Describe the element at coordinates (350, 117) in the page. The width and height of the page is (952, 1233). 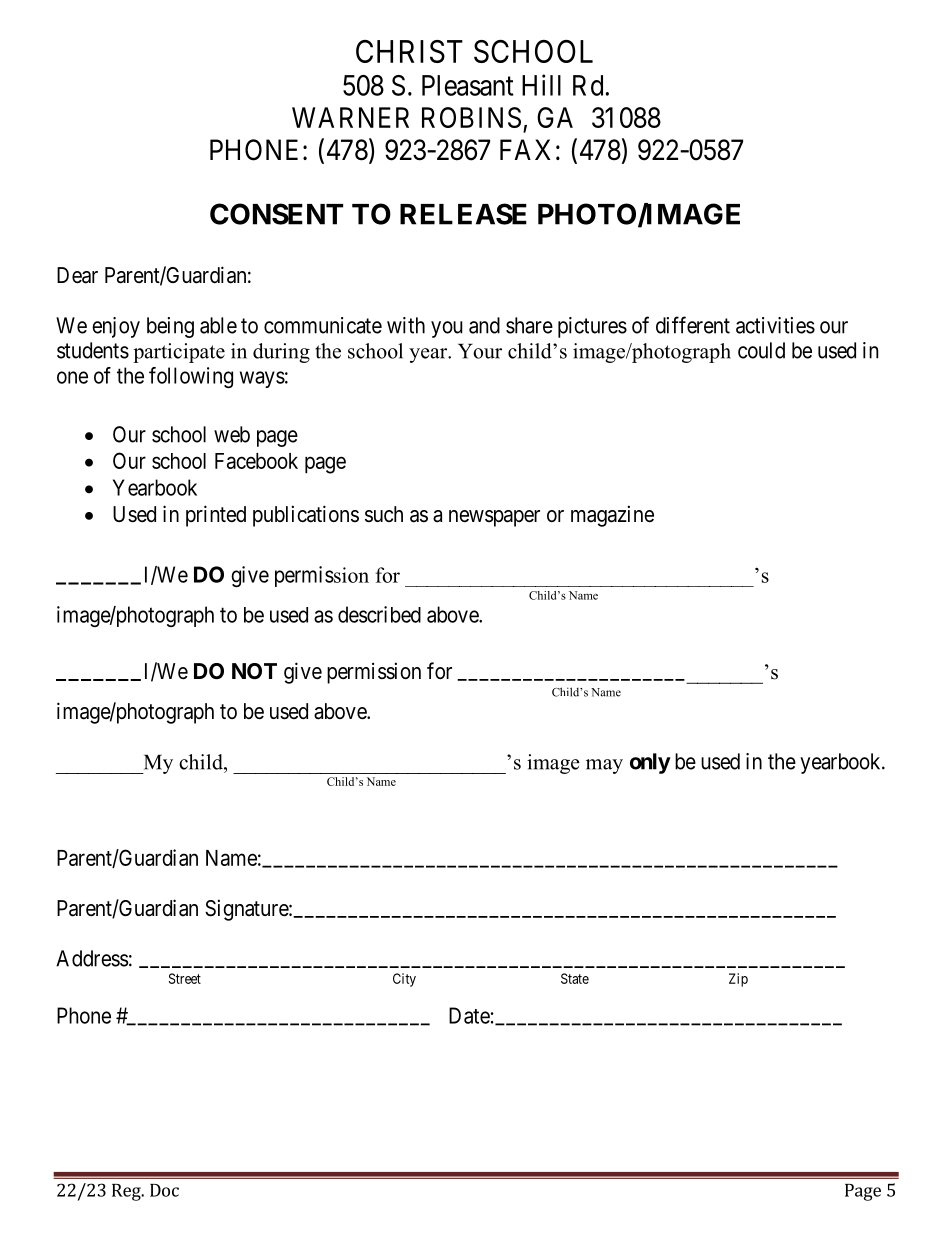
I see `WARNER` at that location.
